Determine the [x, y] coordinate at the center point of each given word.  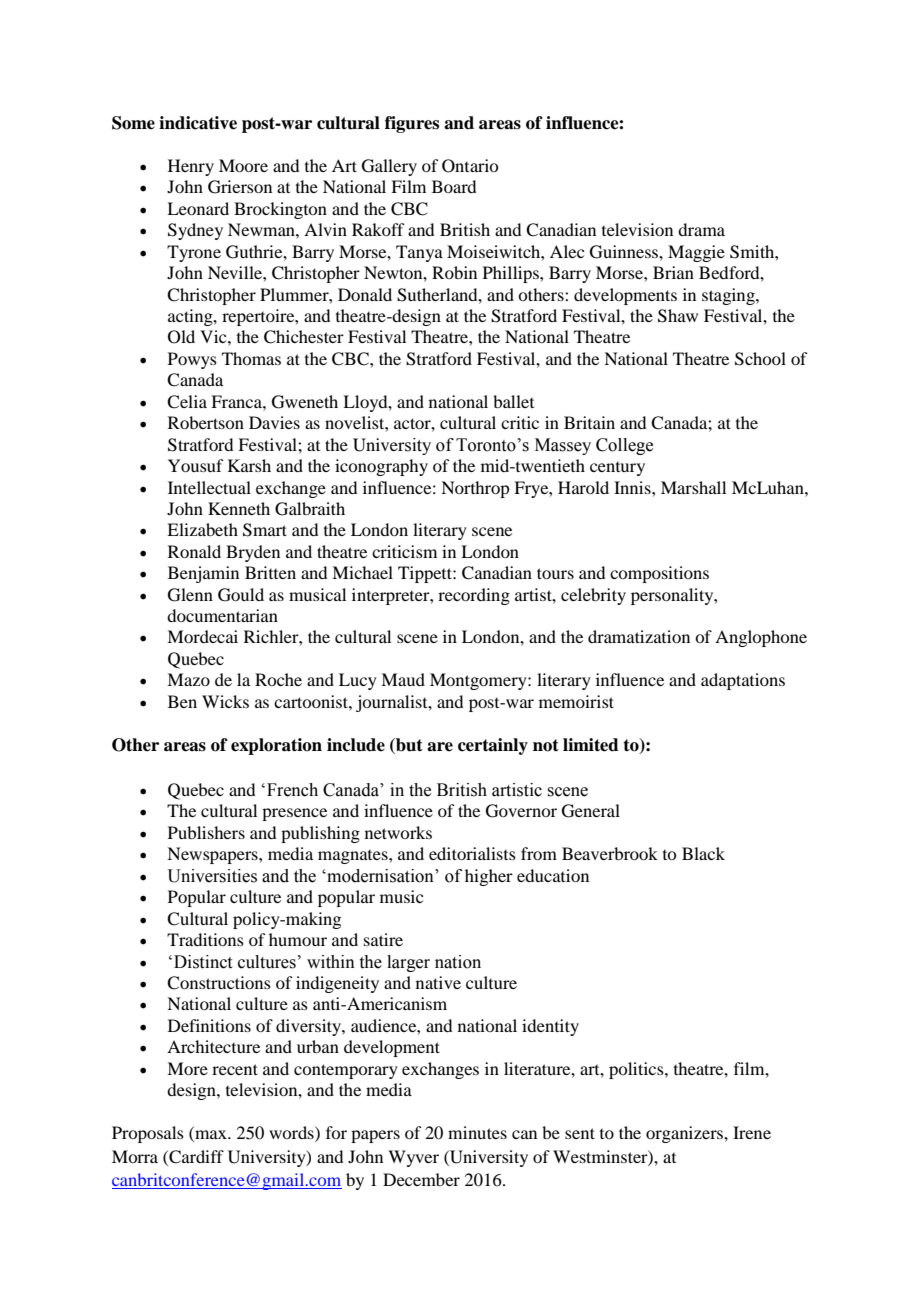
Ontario [470, 166]
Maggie [696, 253]
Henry [191, 167]
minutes [477, 1132]
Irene [752, 1132]
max [211, 1136]
